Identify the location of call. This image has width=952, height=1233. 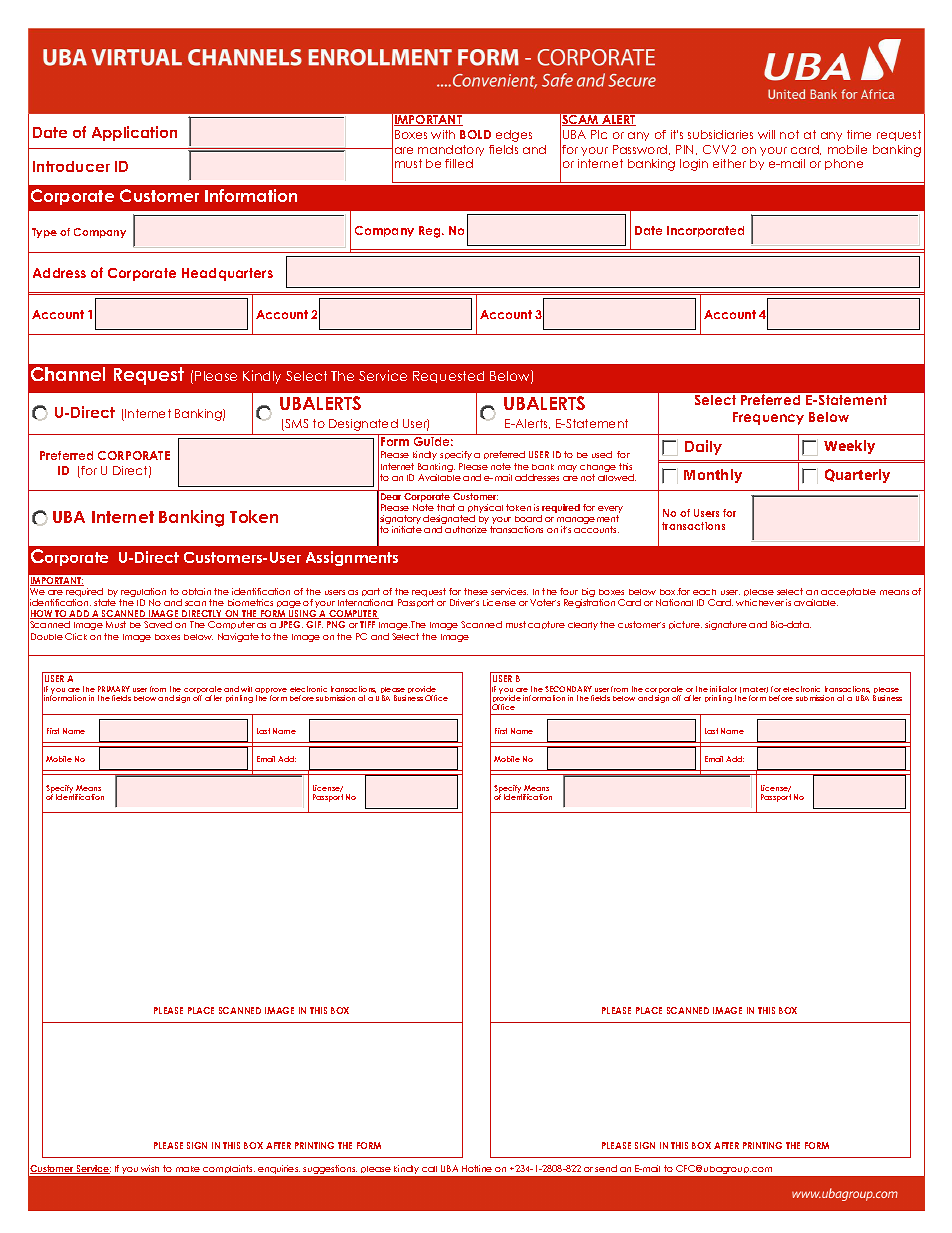
(429, 1169).
